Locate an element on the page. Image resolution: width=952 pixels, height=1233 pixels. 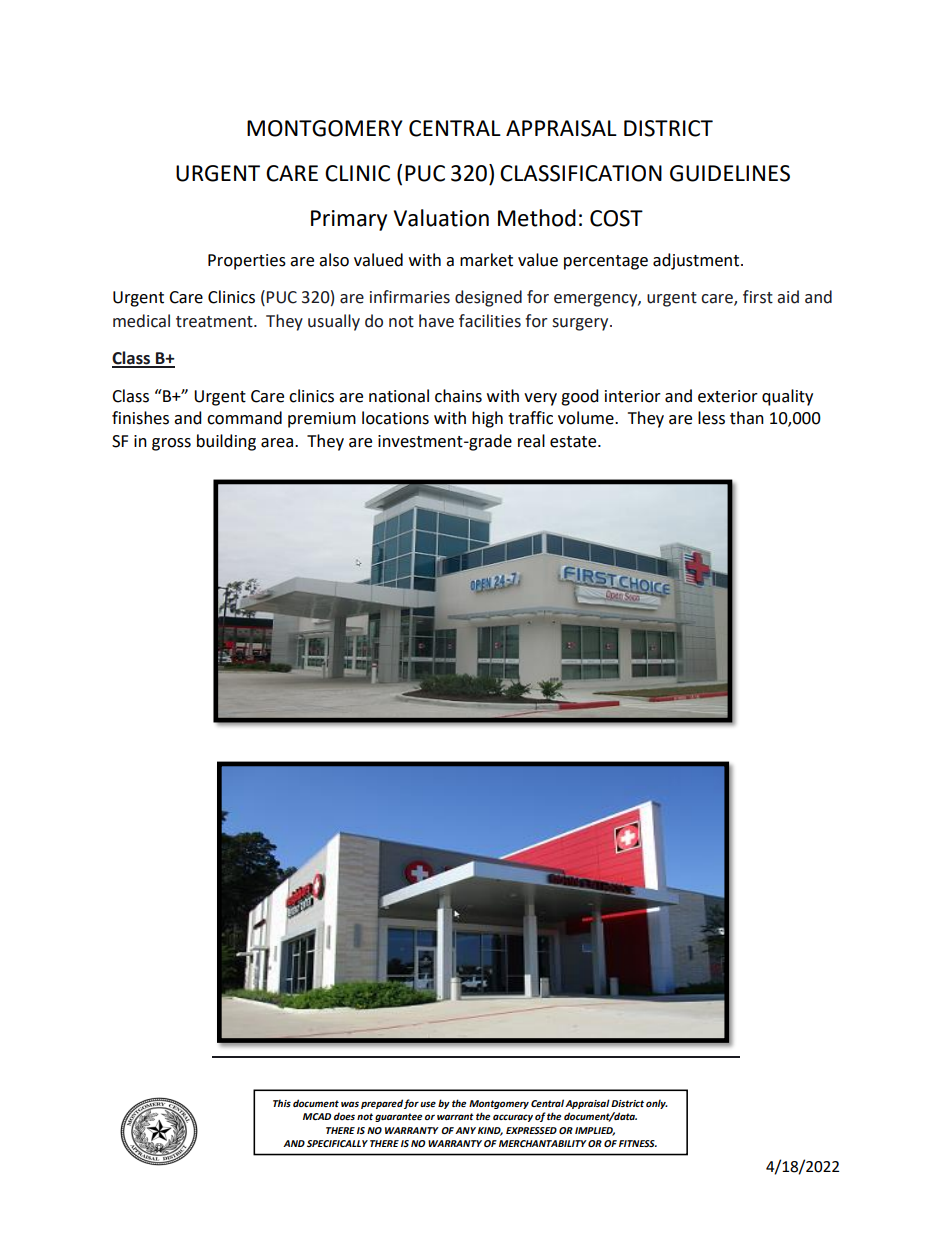
ANY is located at coordinates (465, 1130).
